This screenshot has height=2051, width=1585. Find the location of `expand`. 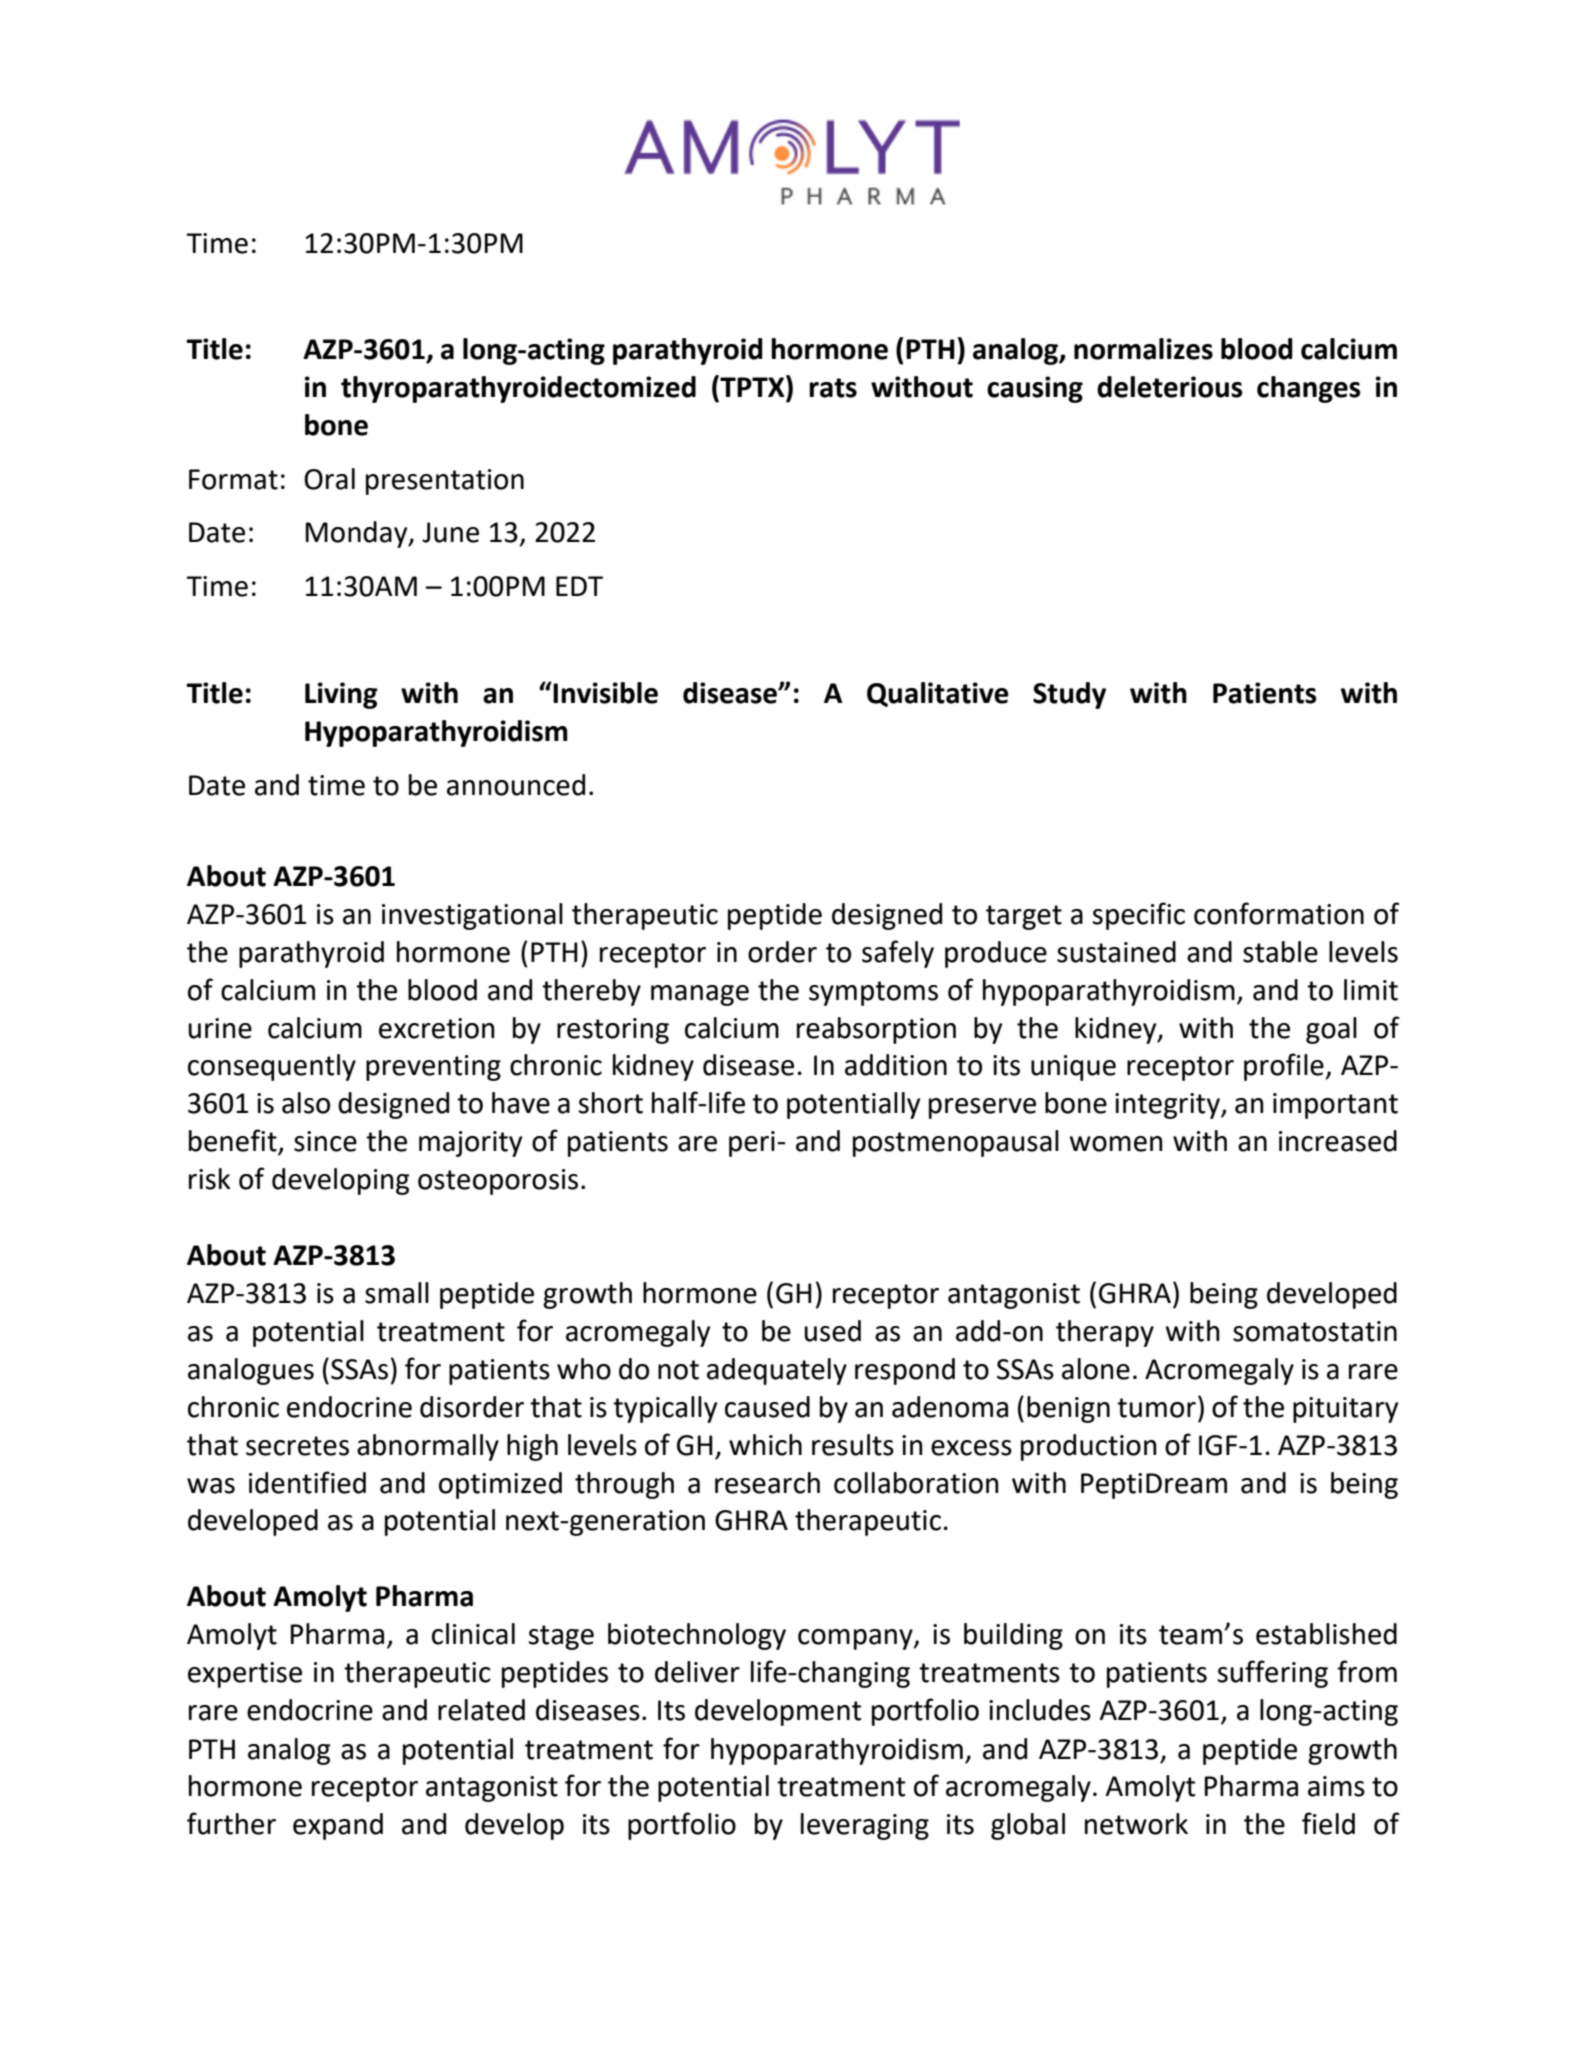

expand is located at coordinates (338, 1826).
